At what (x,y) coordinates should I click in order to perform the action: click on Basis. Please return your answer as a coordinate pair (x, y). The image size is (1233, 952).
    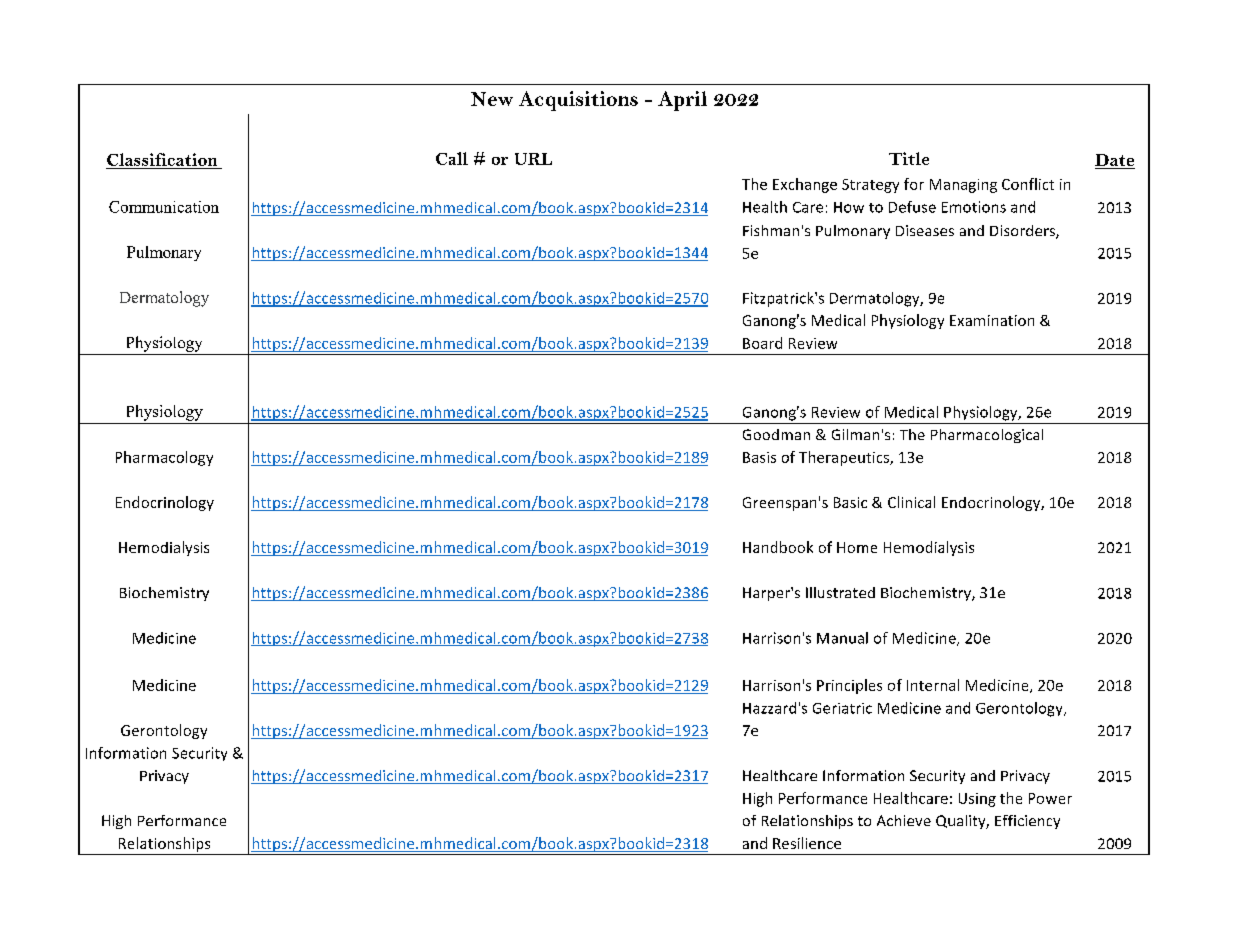
    Looking at the image, I should click on (759, 457).
